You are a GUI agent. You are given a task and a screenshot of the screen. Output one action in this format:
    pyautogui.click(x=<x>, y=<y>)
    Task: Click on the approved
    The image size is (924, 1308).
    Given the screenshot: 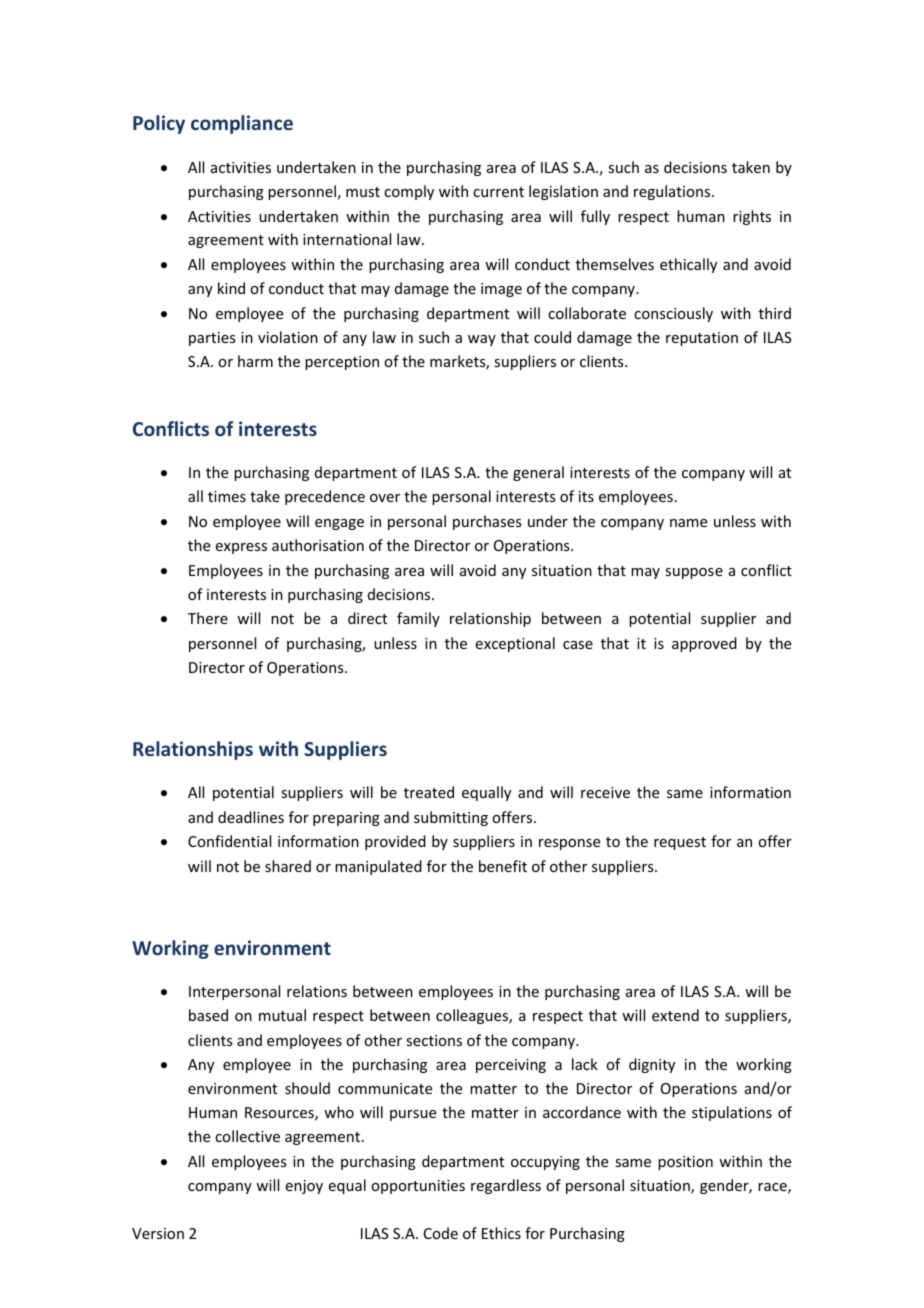 What is the action you would take?
    pyautogui.click(x=704, y=644)
